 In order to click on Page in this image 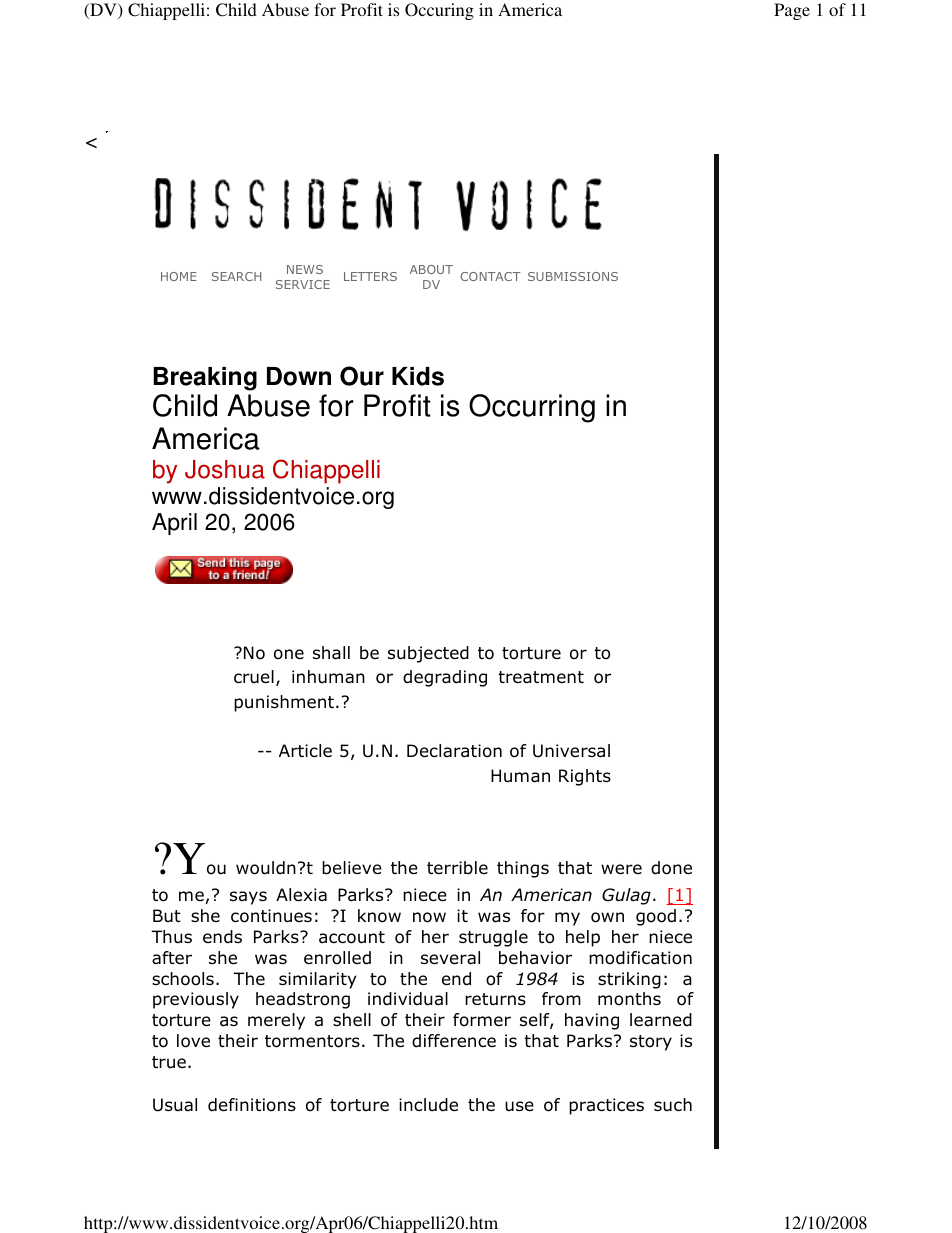, I will do `click(792, 11)`.
